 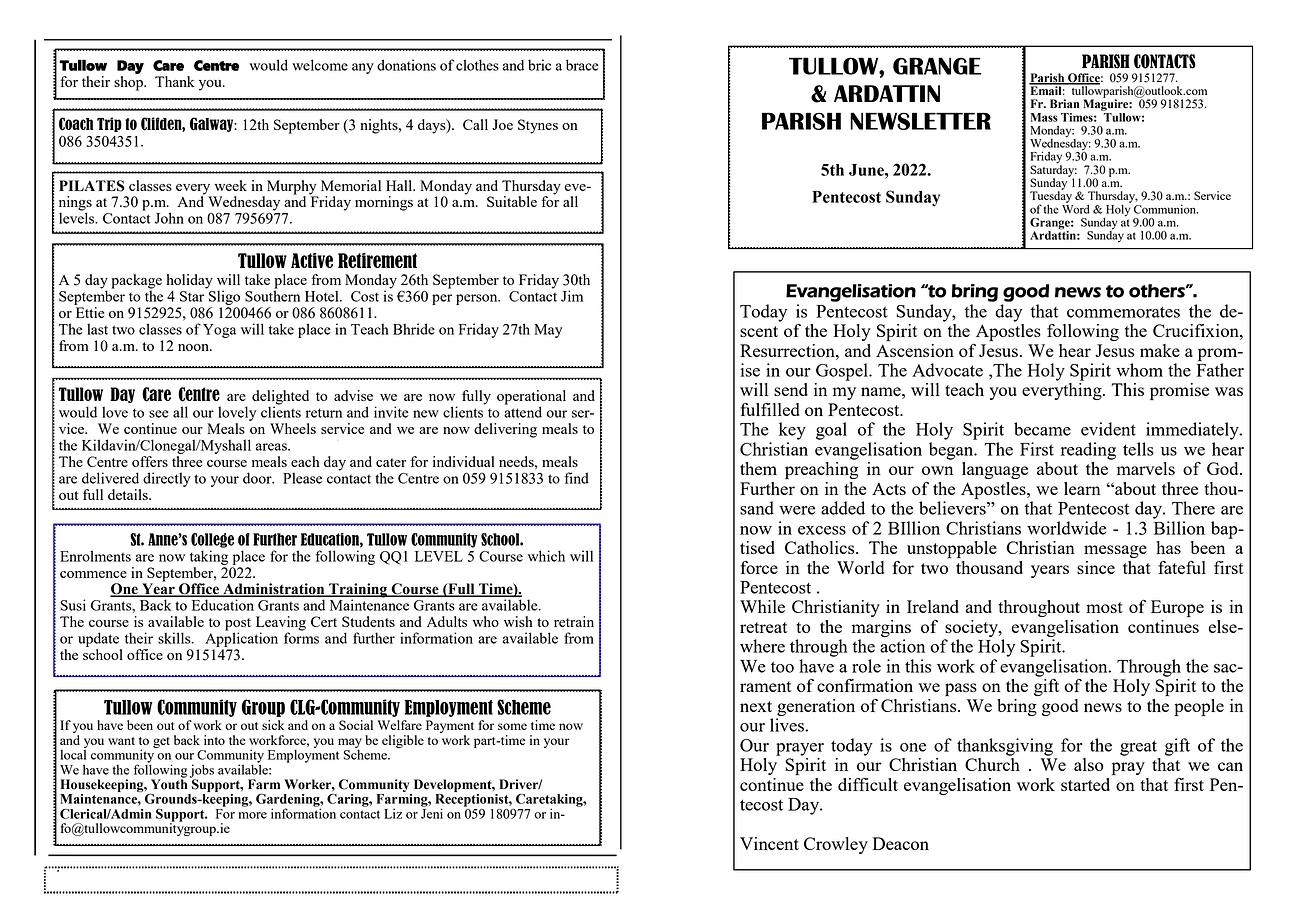 I want to click on Vincent, so click(x=769, y=843).
